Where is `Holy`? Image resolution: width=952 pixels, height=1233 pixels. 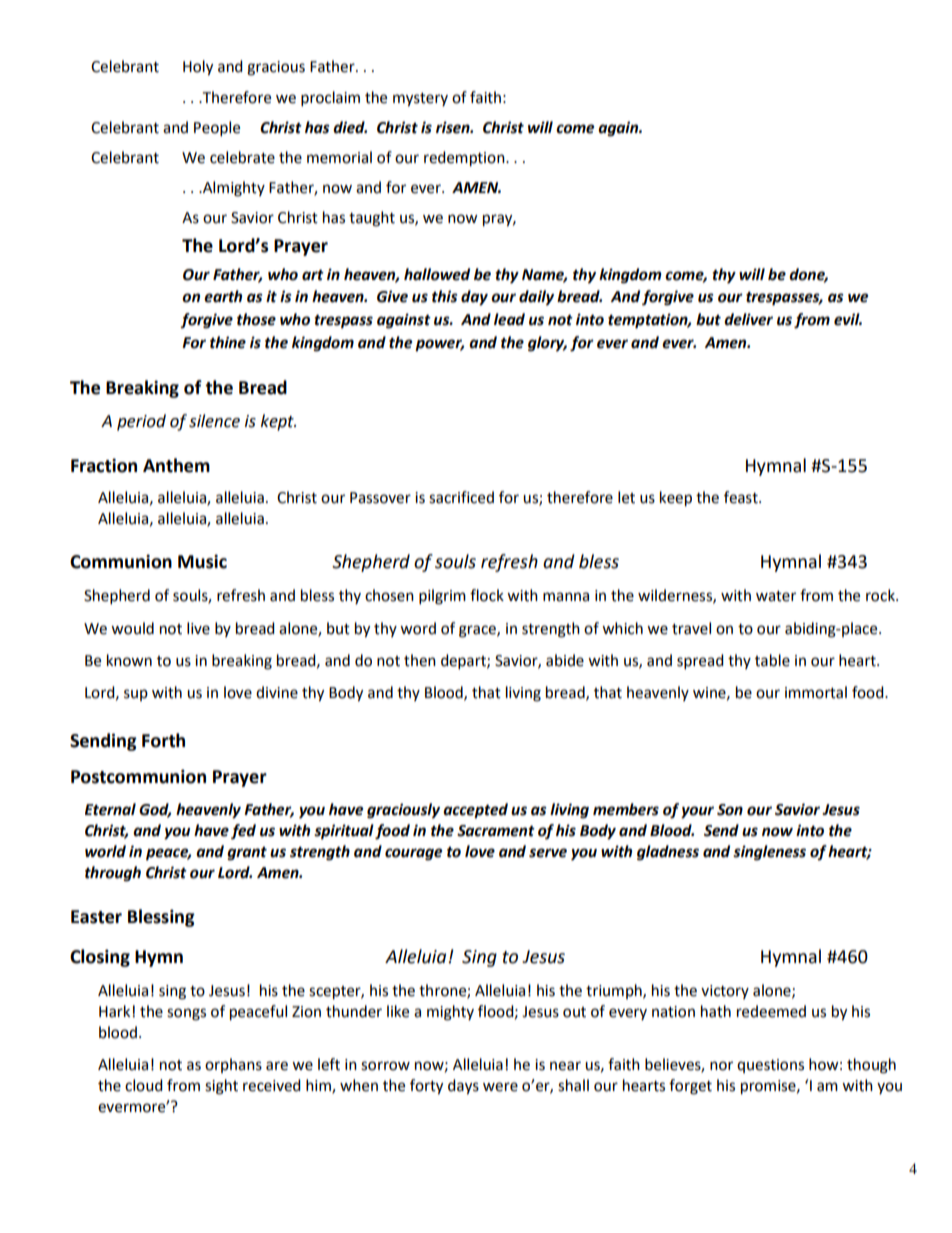 Holy is located at coordinates (198, 68).
